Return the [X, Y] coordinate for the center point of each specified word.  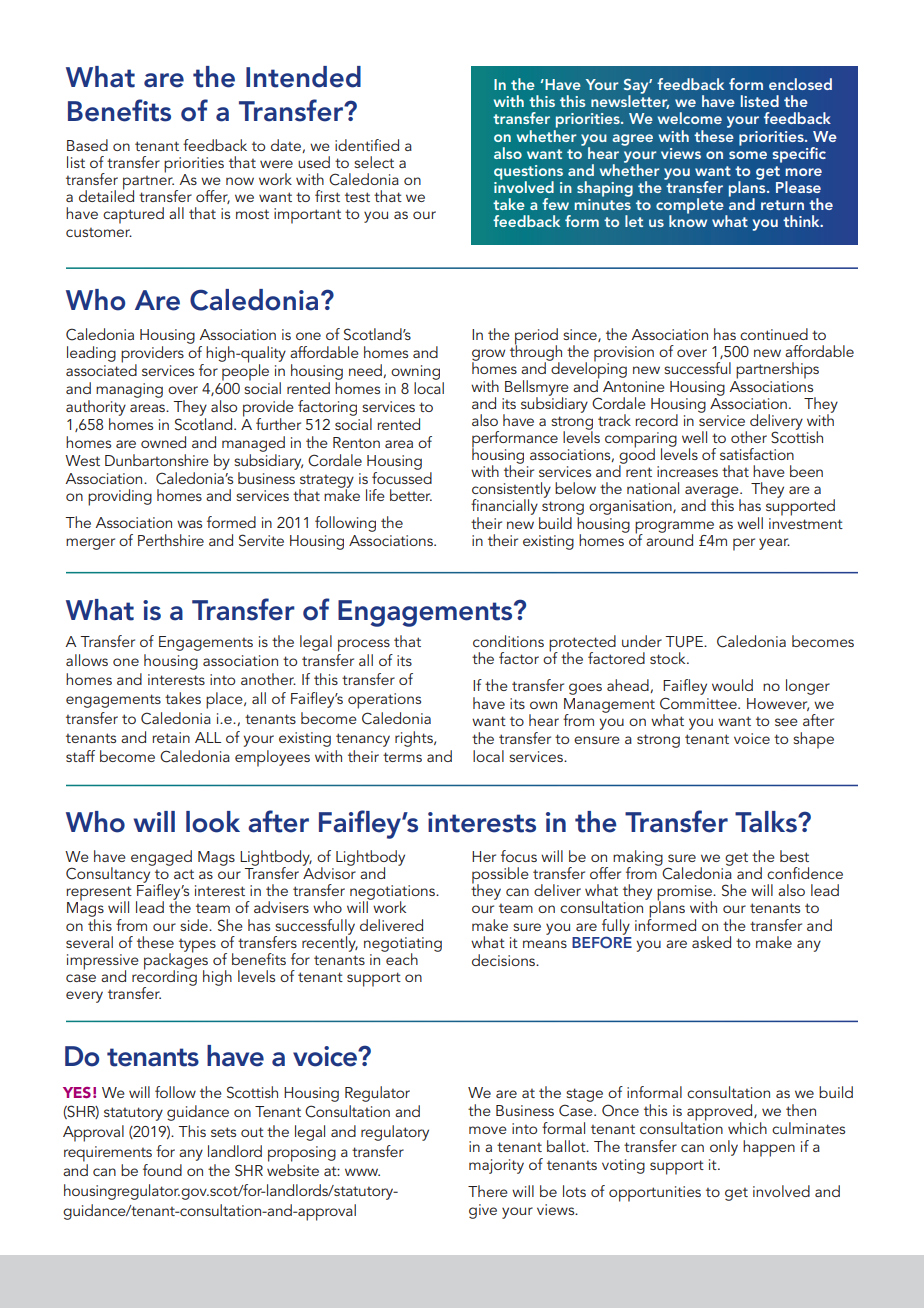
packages [176, 961]
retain [171, 737]
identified [367, 145]
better [411, 495]
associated [101, 369]
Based [87, 145]
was [189, 524]
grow [488, 356]
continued [774, 334]
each [401, 957]
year [774, 544]
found [162, 1170]
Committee [699, 703]
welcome [690, 118]
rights [415, 739]
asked [711, 942]
